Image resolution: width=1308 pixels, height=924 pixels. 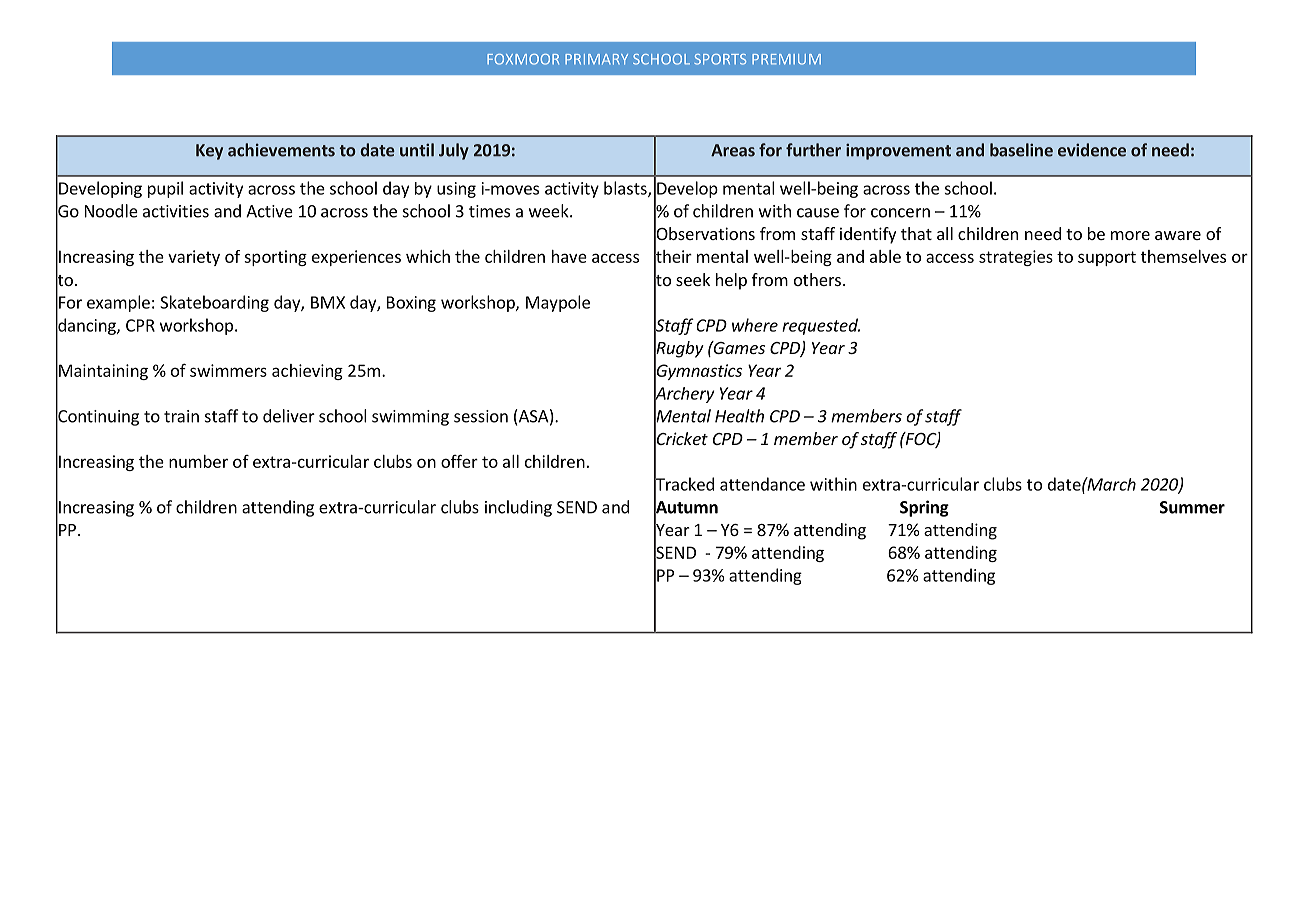 I want to click on where, so click(x=755, y=325).
